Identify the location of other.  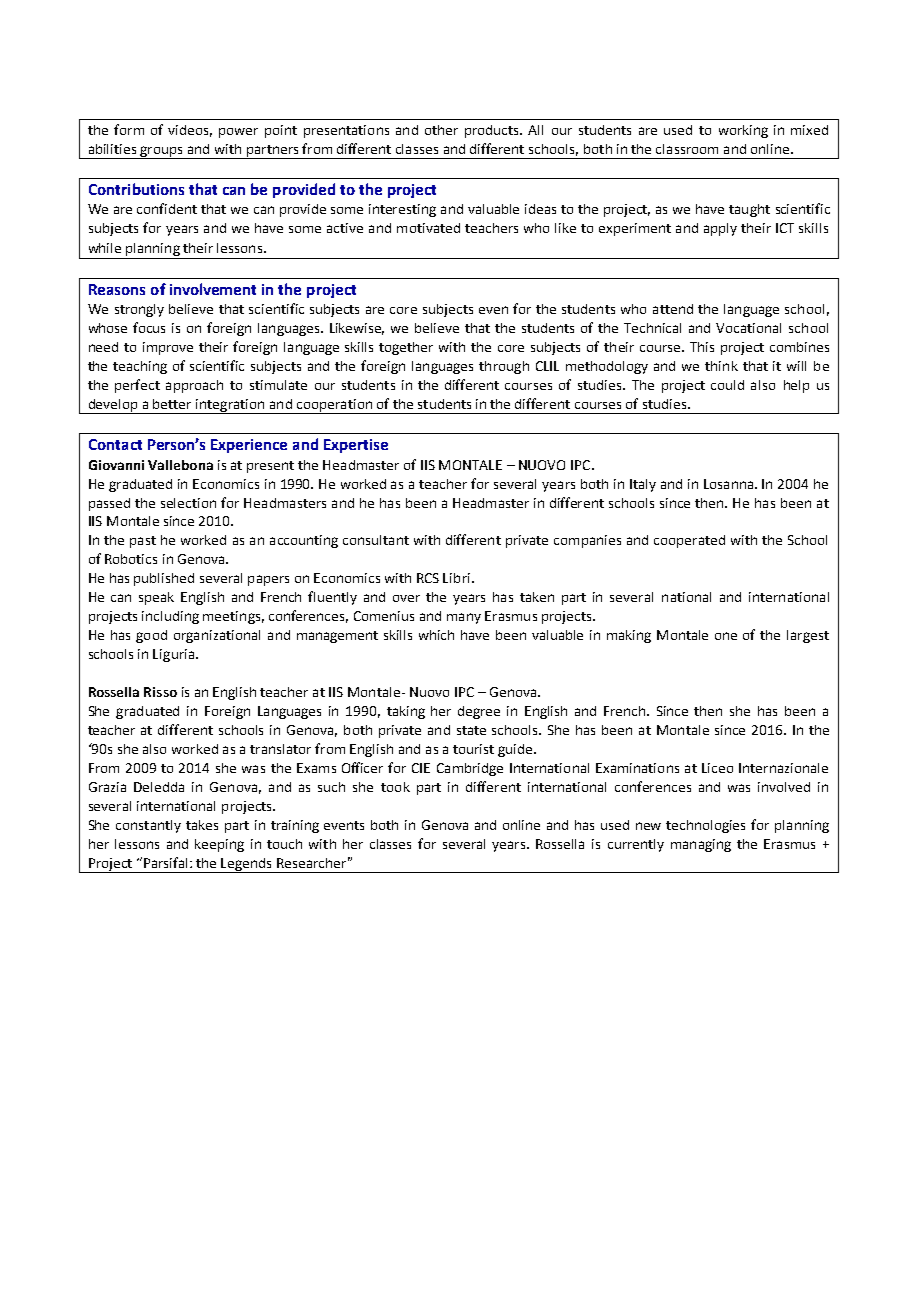
(441, 130).
